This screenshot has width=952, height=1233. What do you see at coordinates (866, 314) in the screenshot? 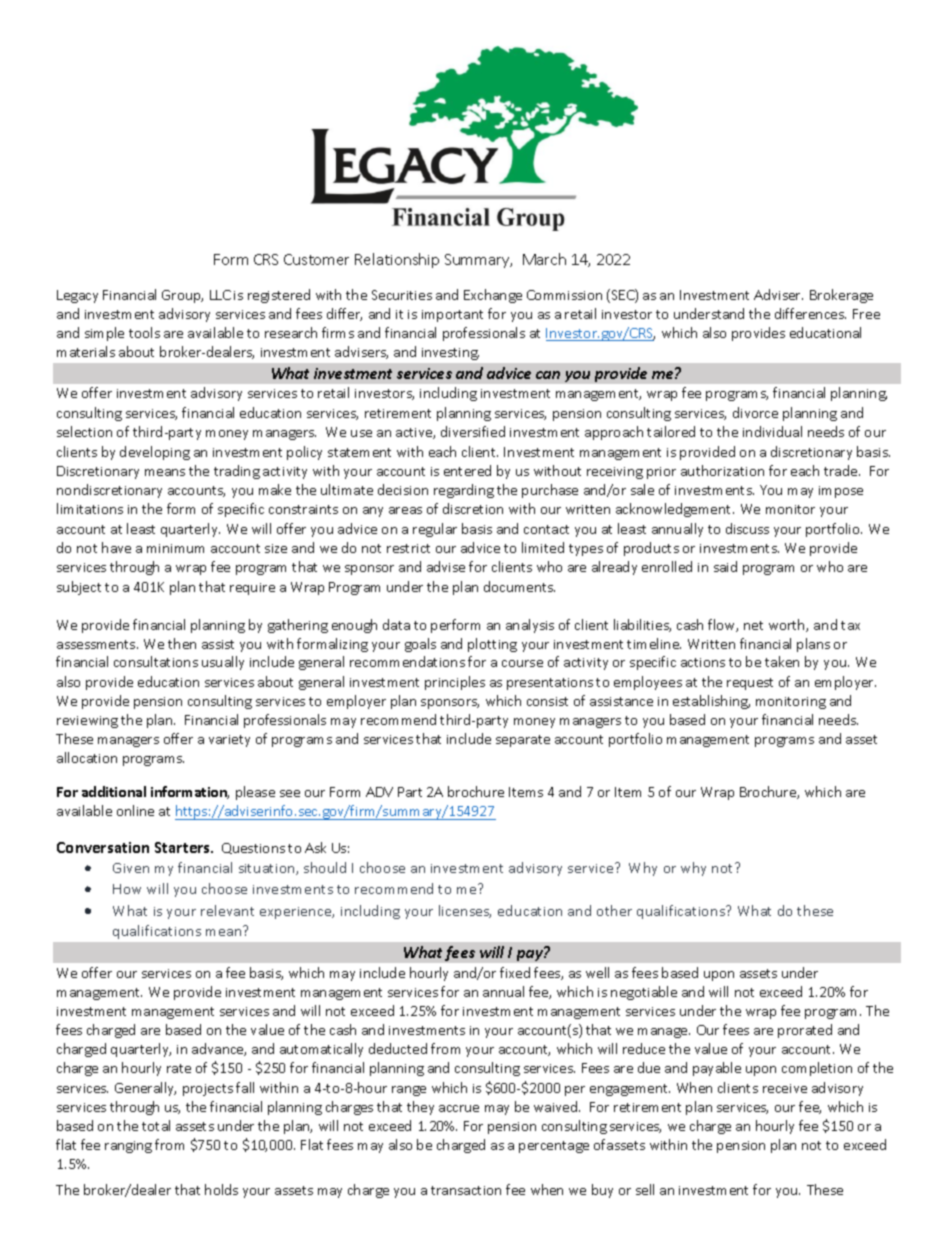
I see `Free` at bounding box center [866, 314].
